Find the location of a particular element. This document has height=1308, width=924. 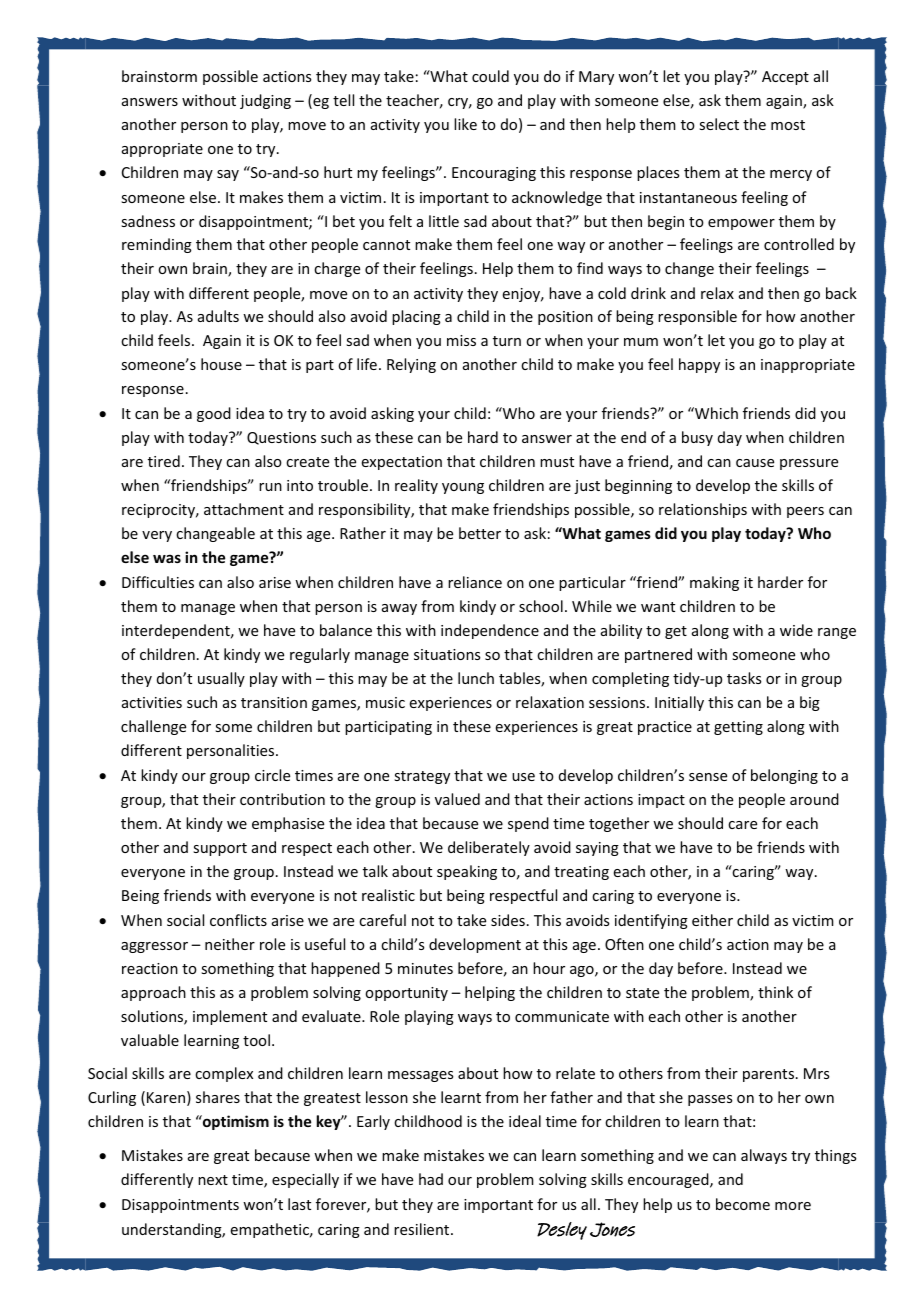

had is located at coordinates (431, 1179).
